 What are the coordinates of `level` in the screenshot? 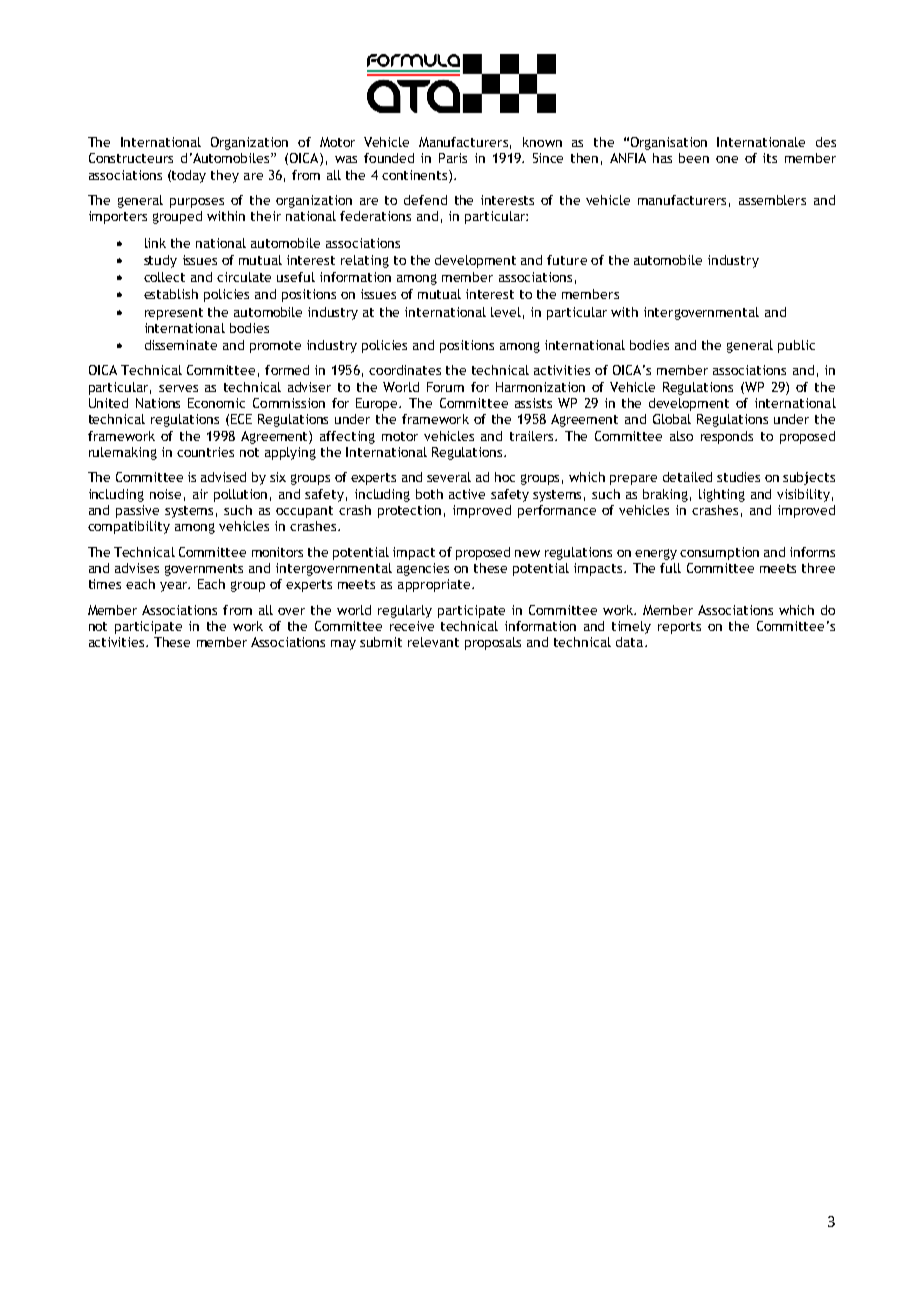 It's located at (506, 312).
